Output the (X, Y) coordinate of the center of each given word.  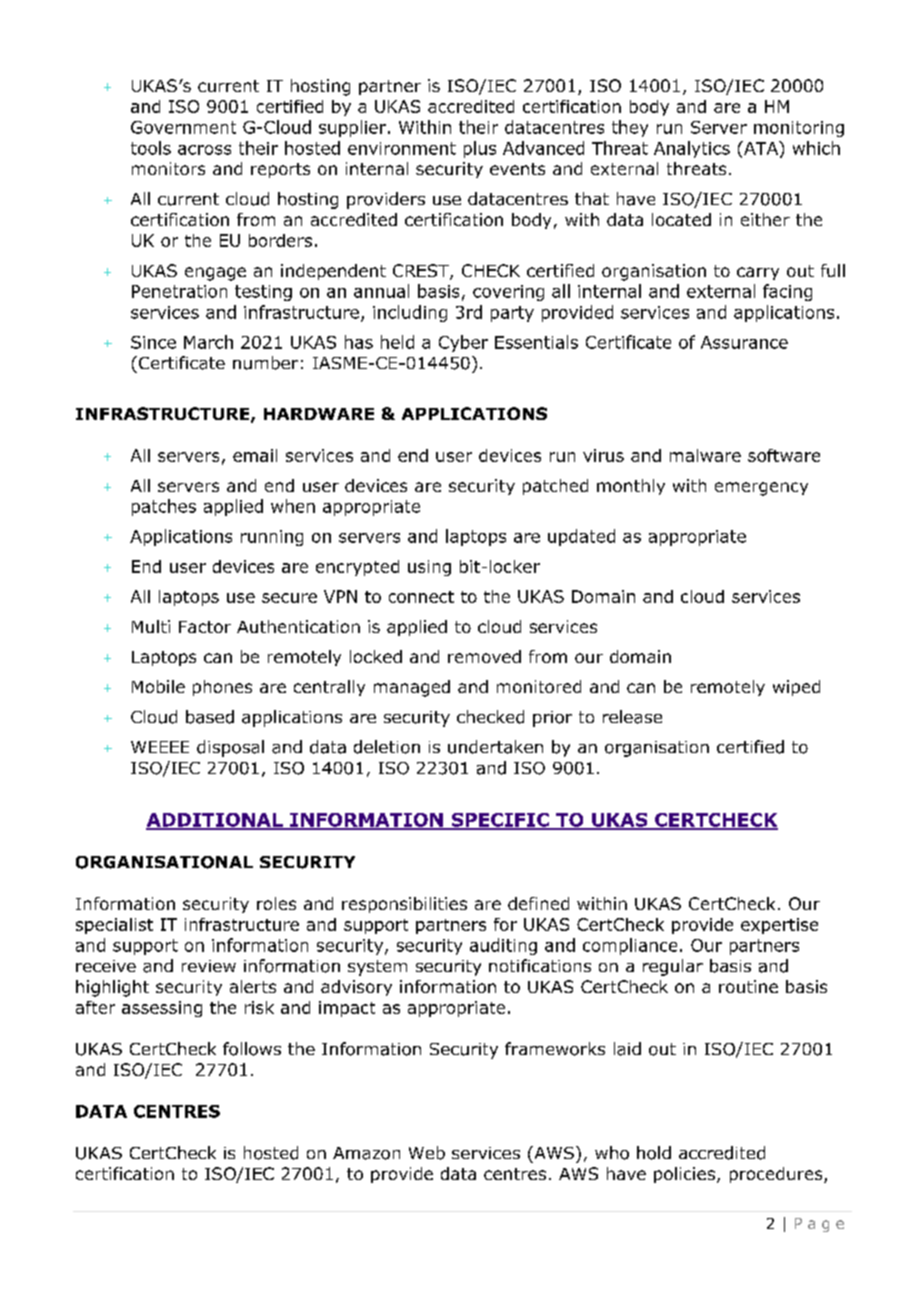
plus (480, 149)
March (208, 342)
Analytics (692, 149)
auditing (503, 946)
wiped (796, 688)
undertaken (495, 747)
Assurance (744, 342)
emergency (761, 489)
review (209, 966)
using (429, 568)
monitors (168, 168)
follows (252, 1049)
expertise (779, 926)
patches (164, 507)
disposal (230, 748)
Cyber (463, 343)
